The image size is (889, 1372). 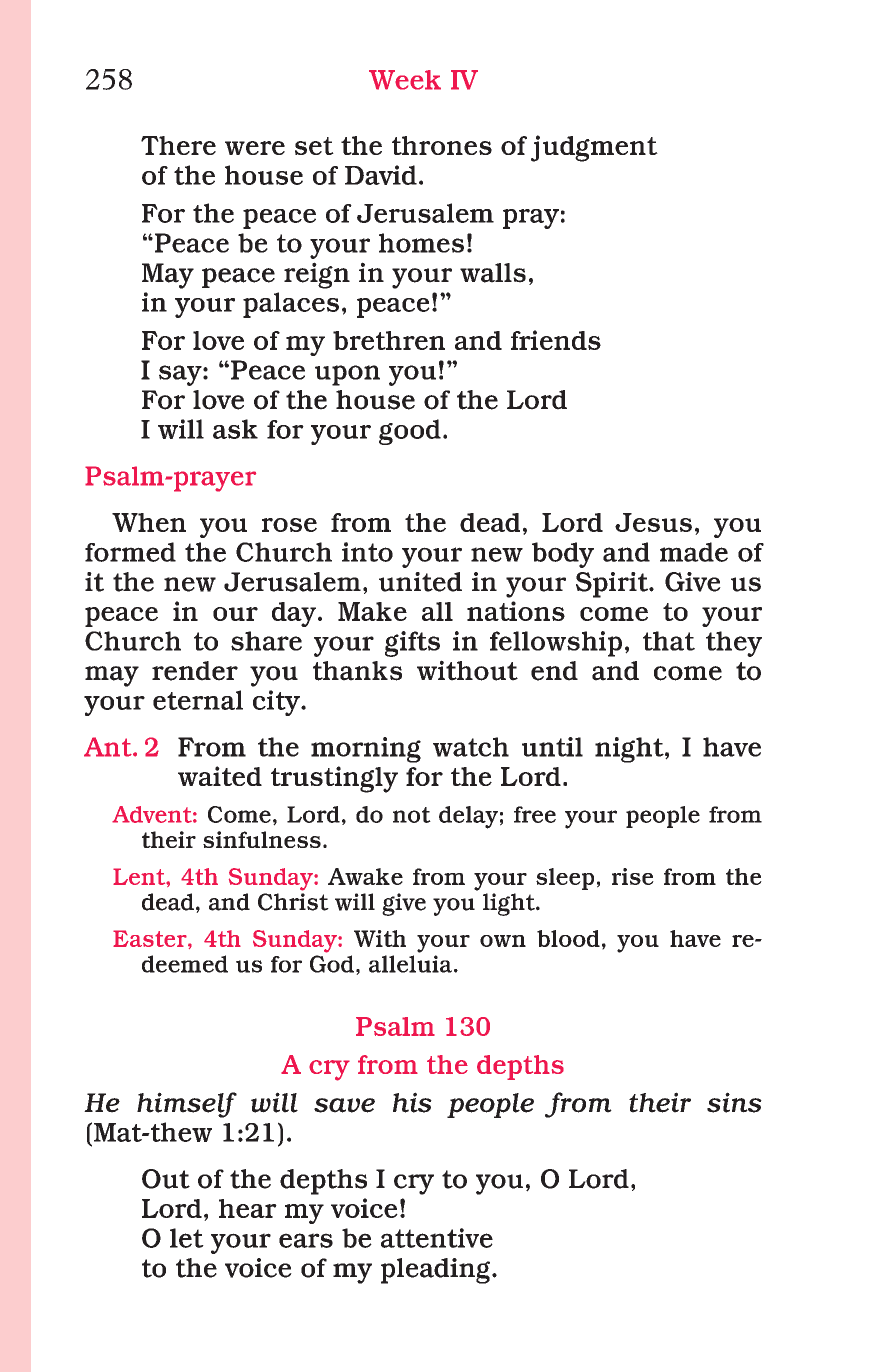 What do you see at coordinates (669, 641) in the page?
I see `that` at bounding box center [669, 641].
